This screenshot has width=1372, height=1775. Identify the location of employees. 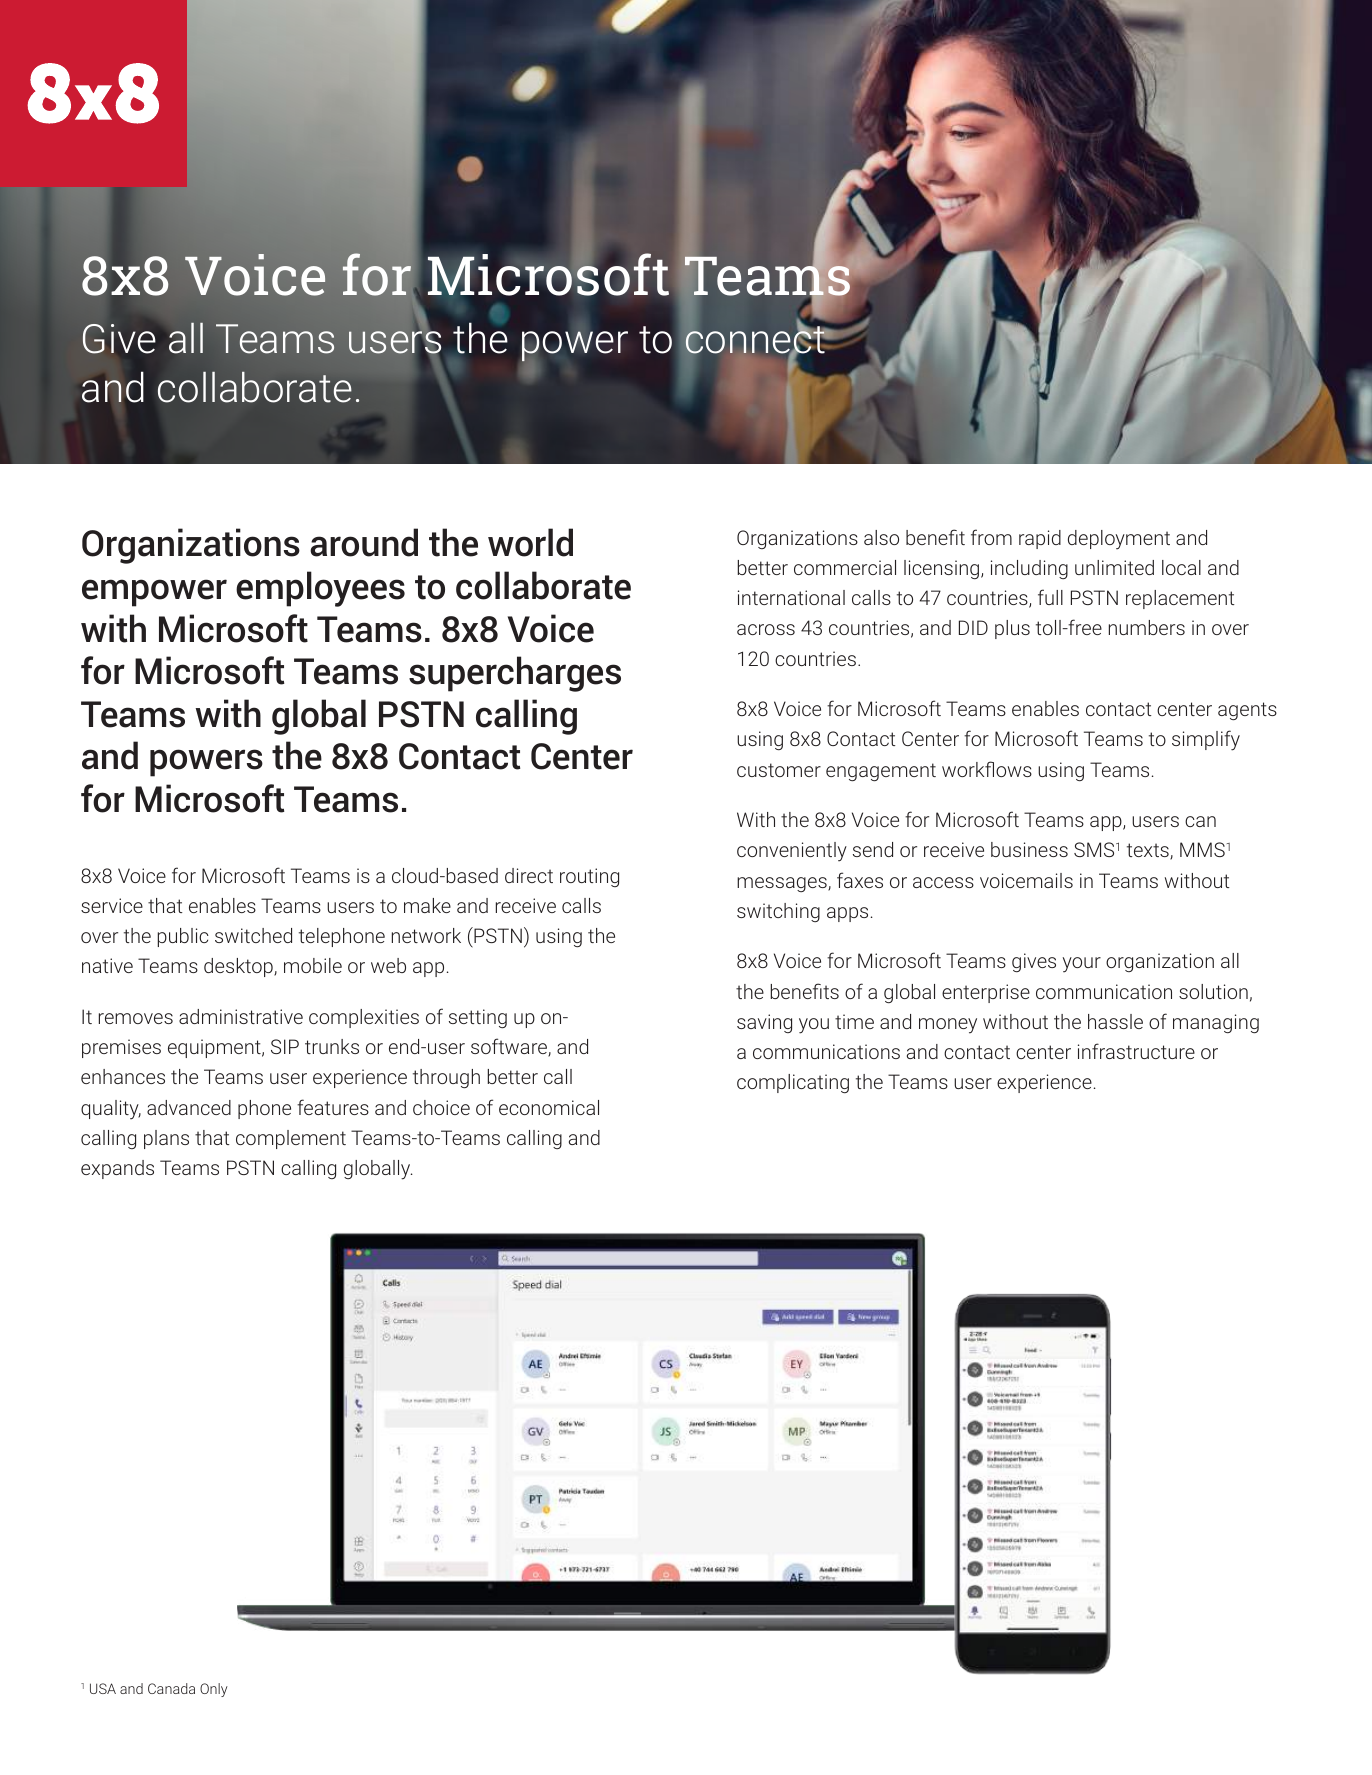
(320, 589).
